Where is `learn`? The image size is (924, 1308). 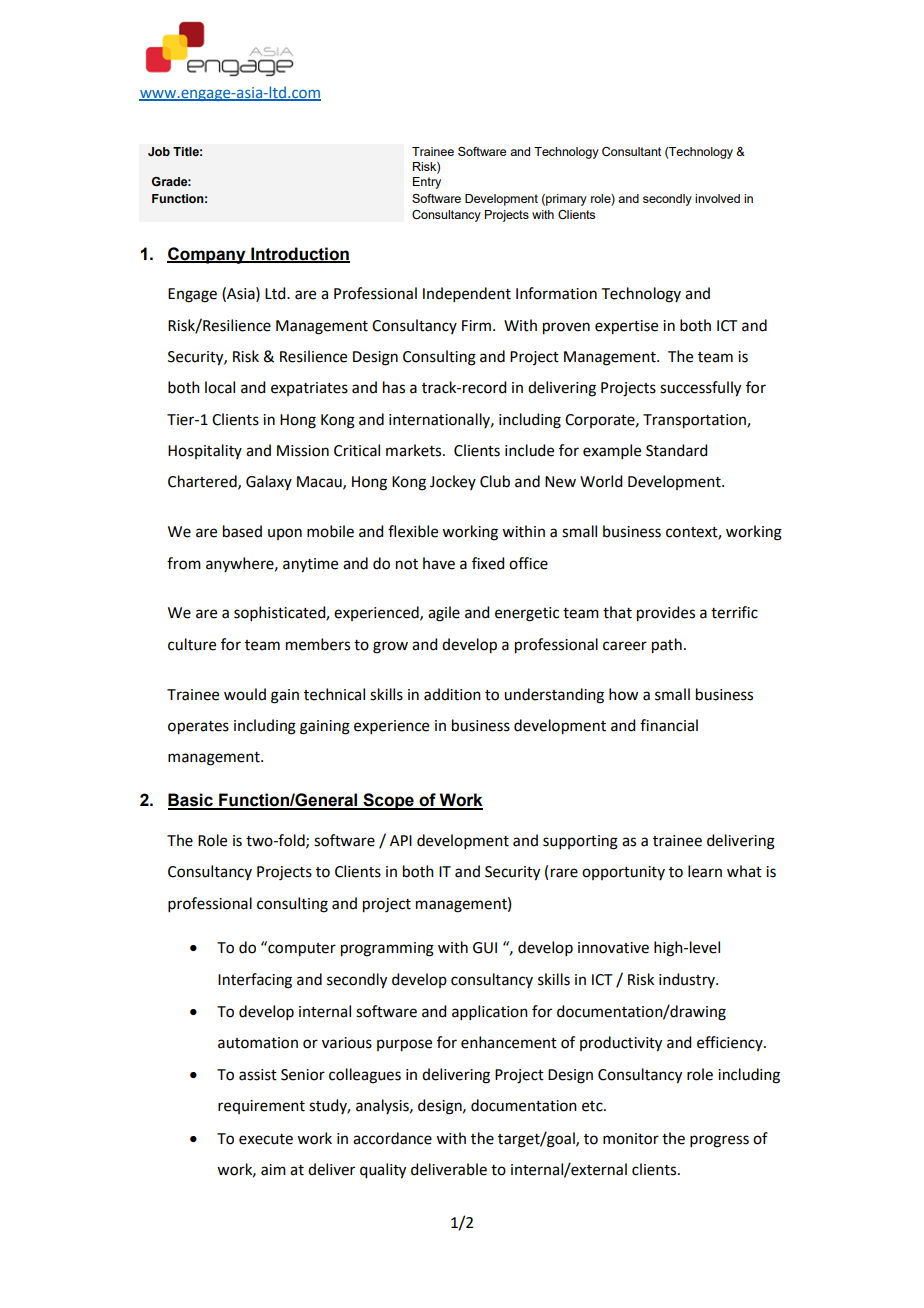
learn is located at coordinates (705, 871).
